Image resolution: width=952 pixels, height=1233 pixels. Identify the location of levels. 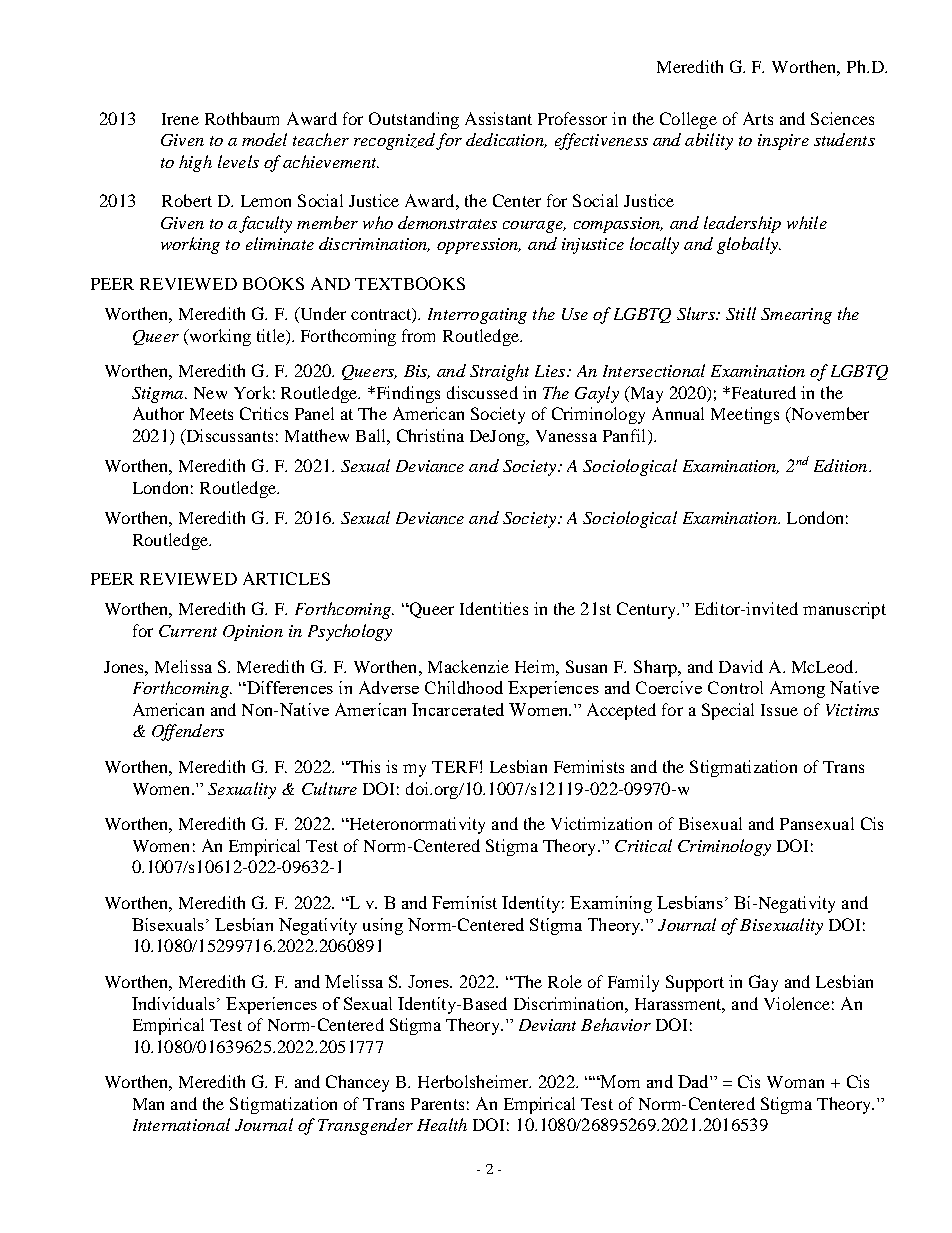
(238, 161).
